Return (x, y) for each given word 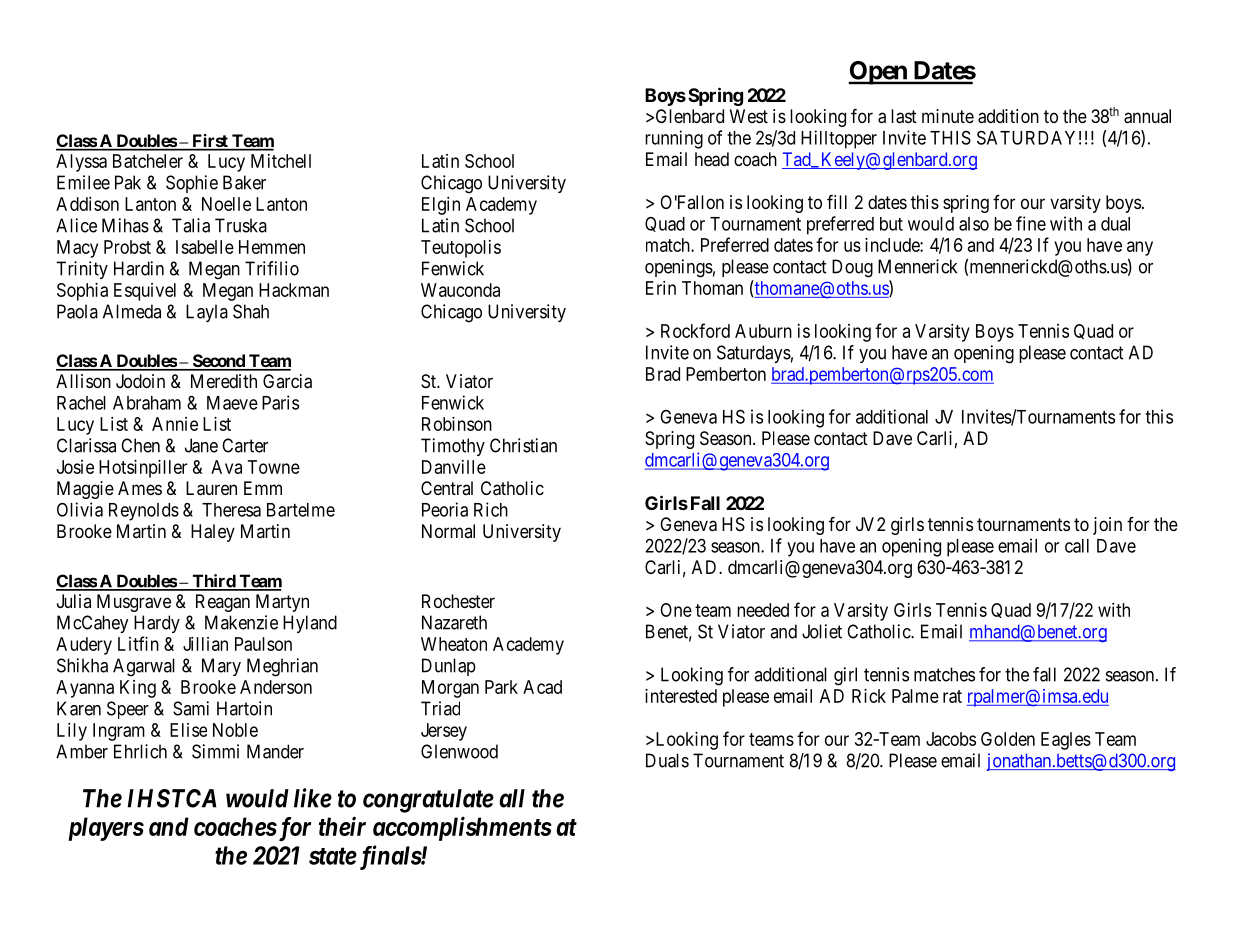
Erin (661, 288)
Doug (852, 268)
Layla (207, 313)
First (210, 142)
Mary (221, 667)
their (342, 826)
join (1107, 526)
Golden (1008, 739)
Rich (491, 509)
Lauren (211, 488)
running (674, 139)
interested (681, 696)
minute (948, 116)
